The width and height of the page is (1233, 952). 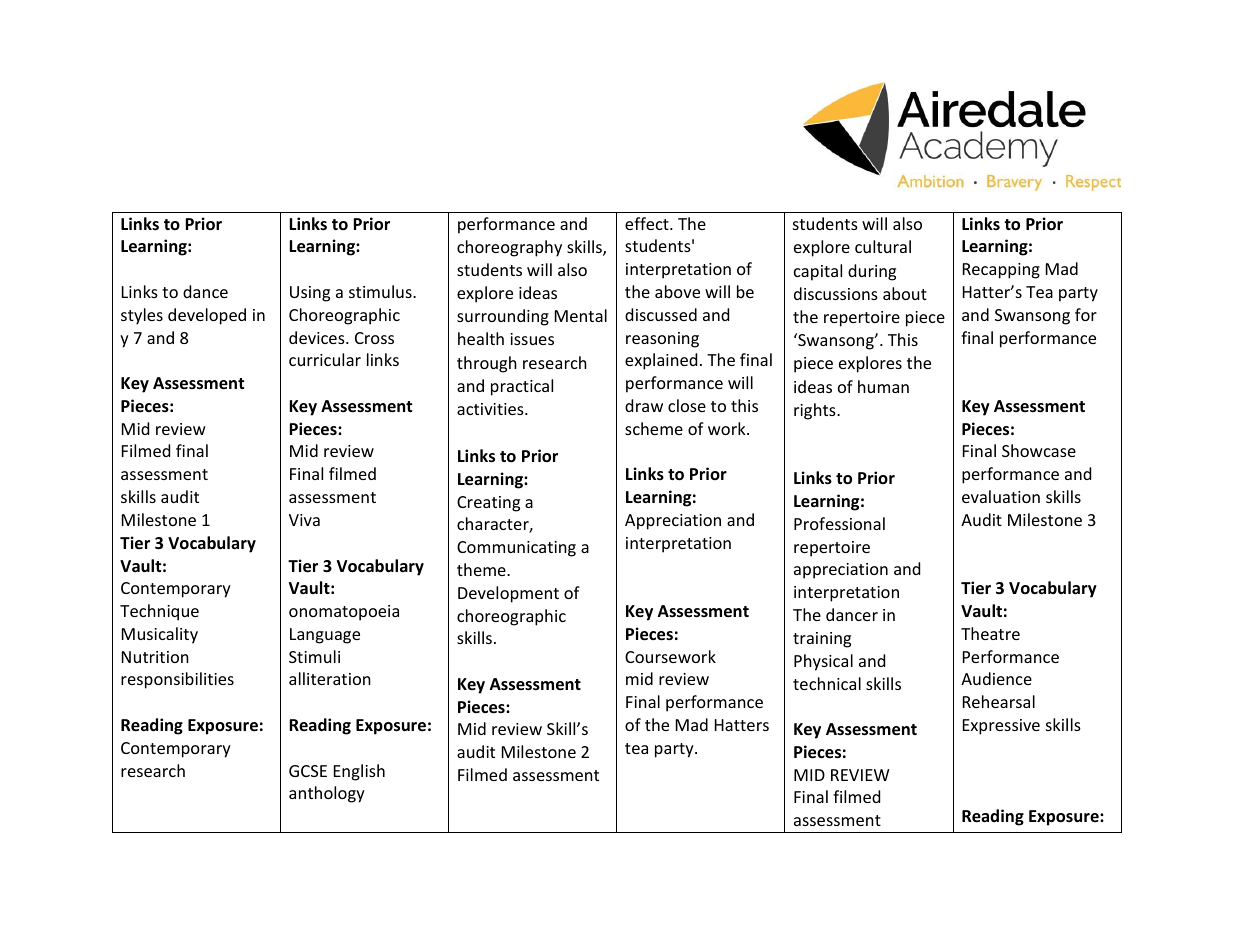 What do you see at coordinates (1001, 496) in the page?
I see `evaluation` at bounding box center [1001, 496].
